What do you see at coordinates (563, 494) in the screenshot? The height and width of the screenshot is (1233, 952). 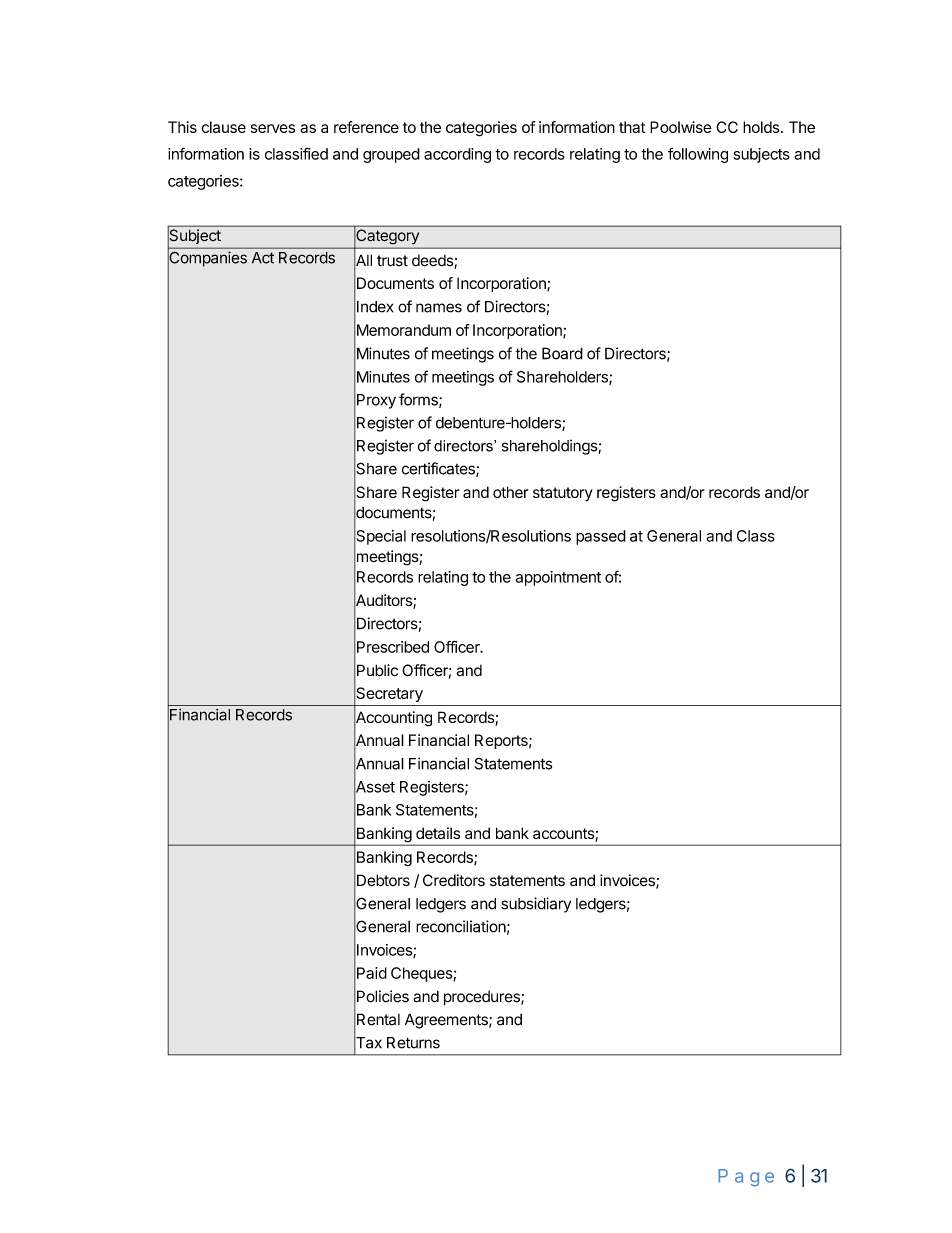 I see `statutory` at bounding box center [563, 494].
